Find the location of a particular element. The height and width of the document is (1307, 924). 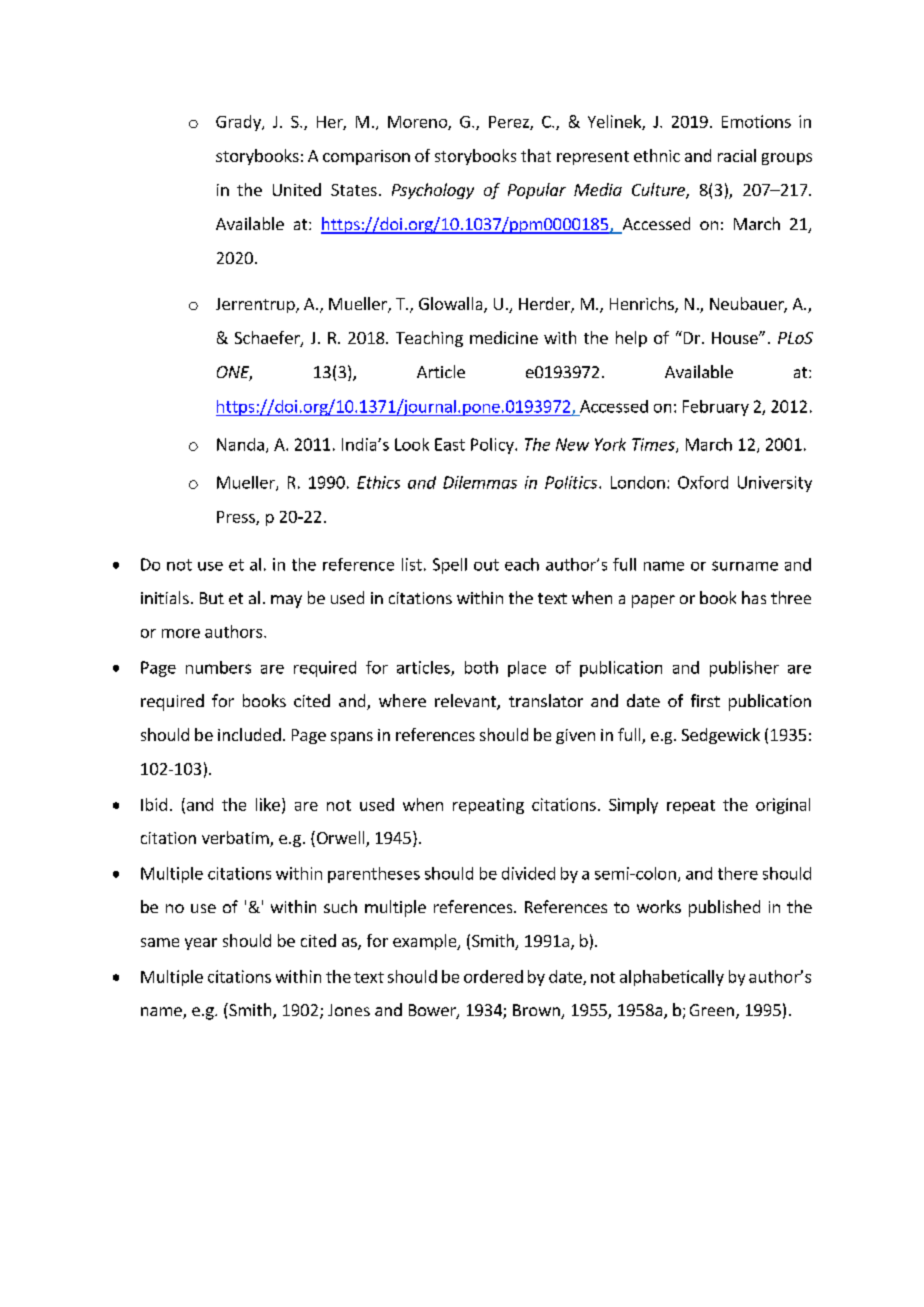

Nanda is located at coordinates (240, 444).
